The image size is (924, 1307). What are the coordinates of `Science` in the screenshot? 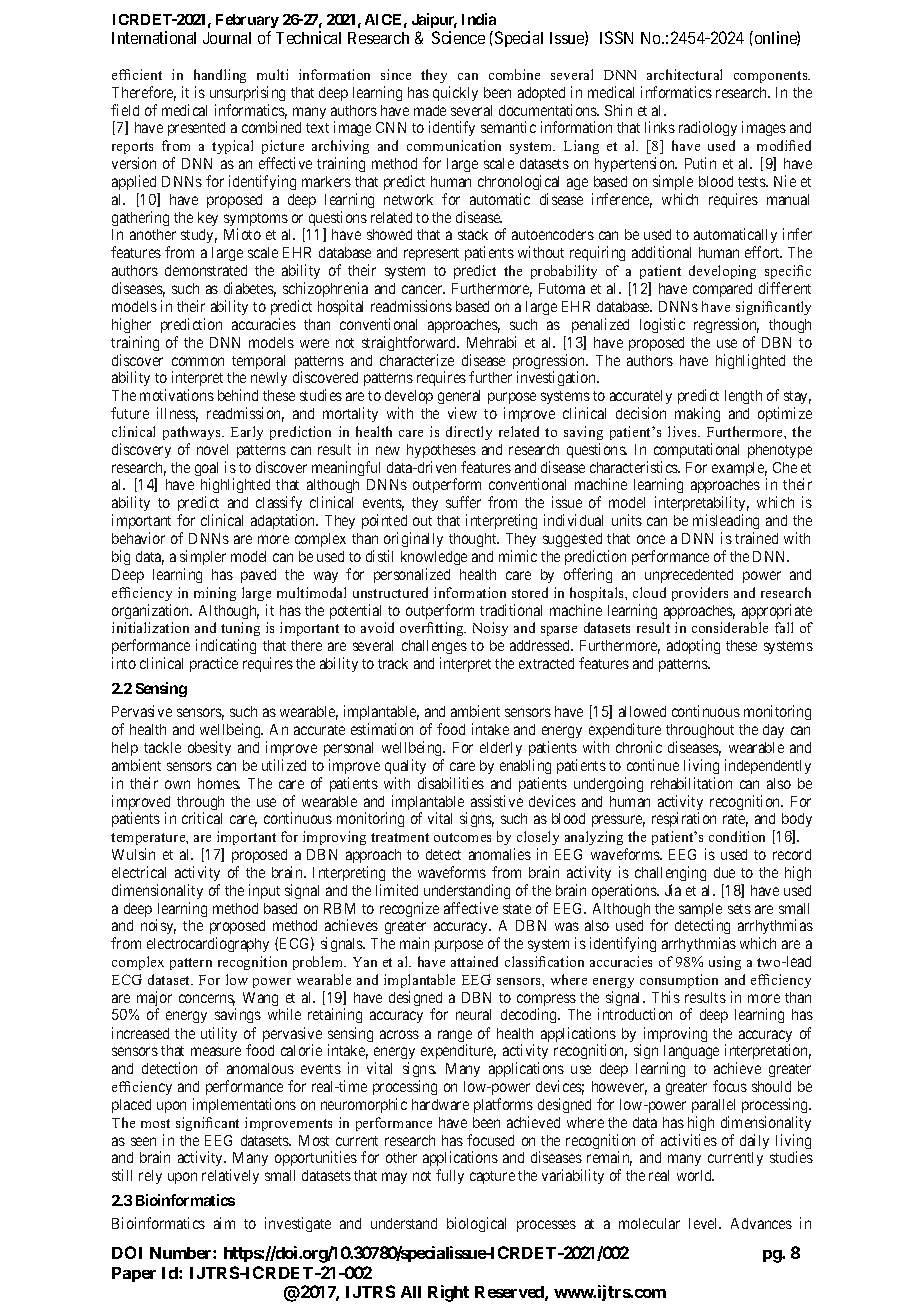 It's located at (458, 37).
